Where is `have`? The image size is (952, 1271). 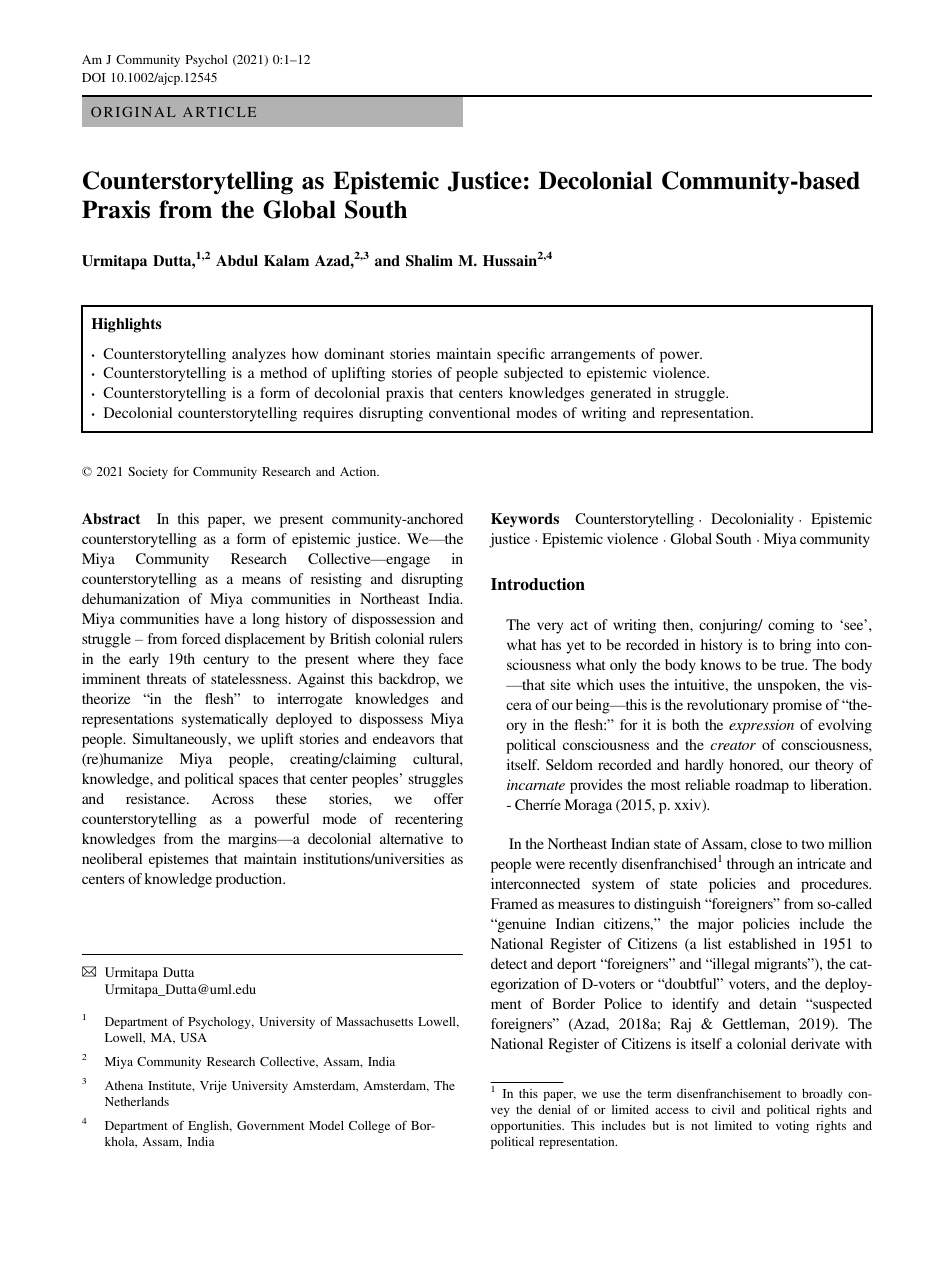 have is located at coordinates (219, 618).
